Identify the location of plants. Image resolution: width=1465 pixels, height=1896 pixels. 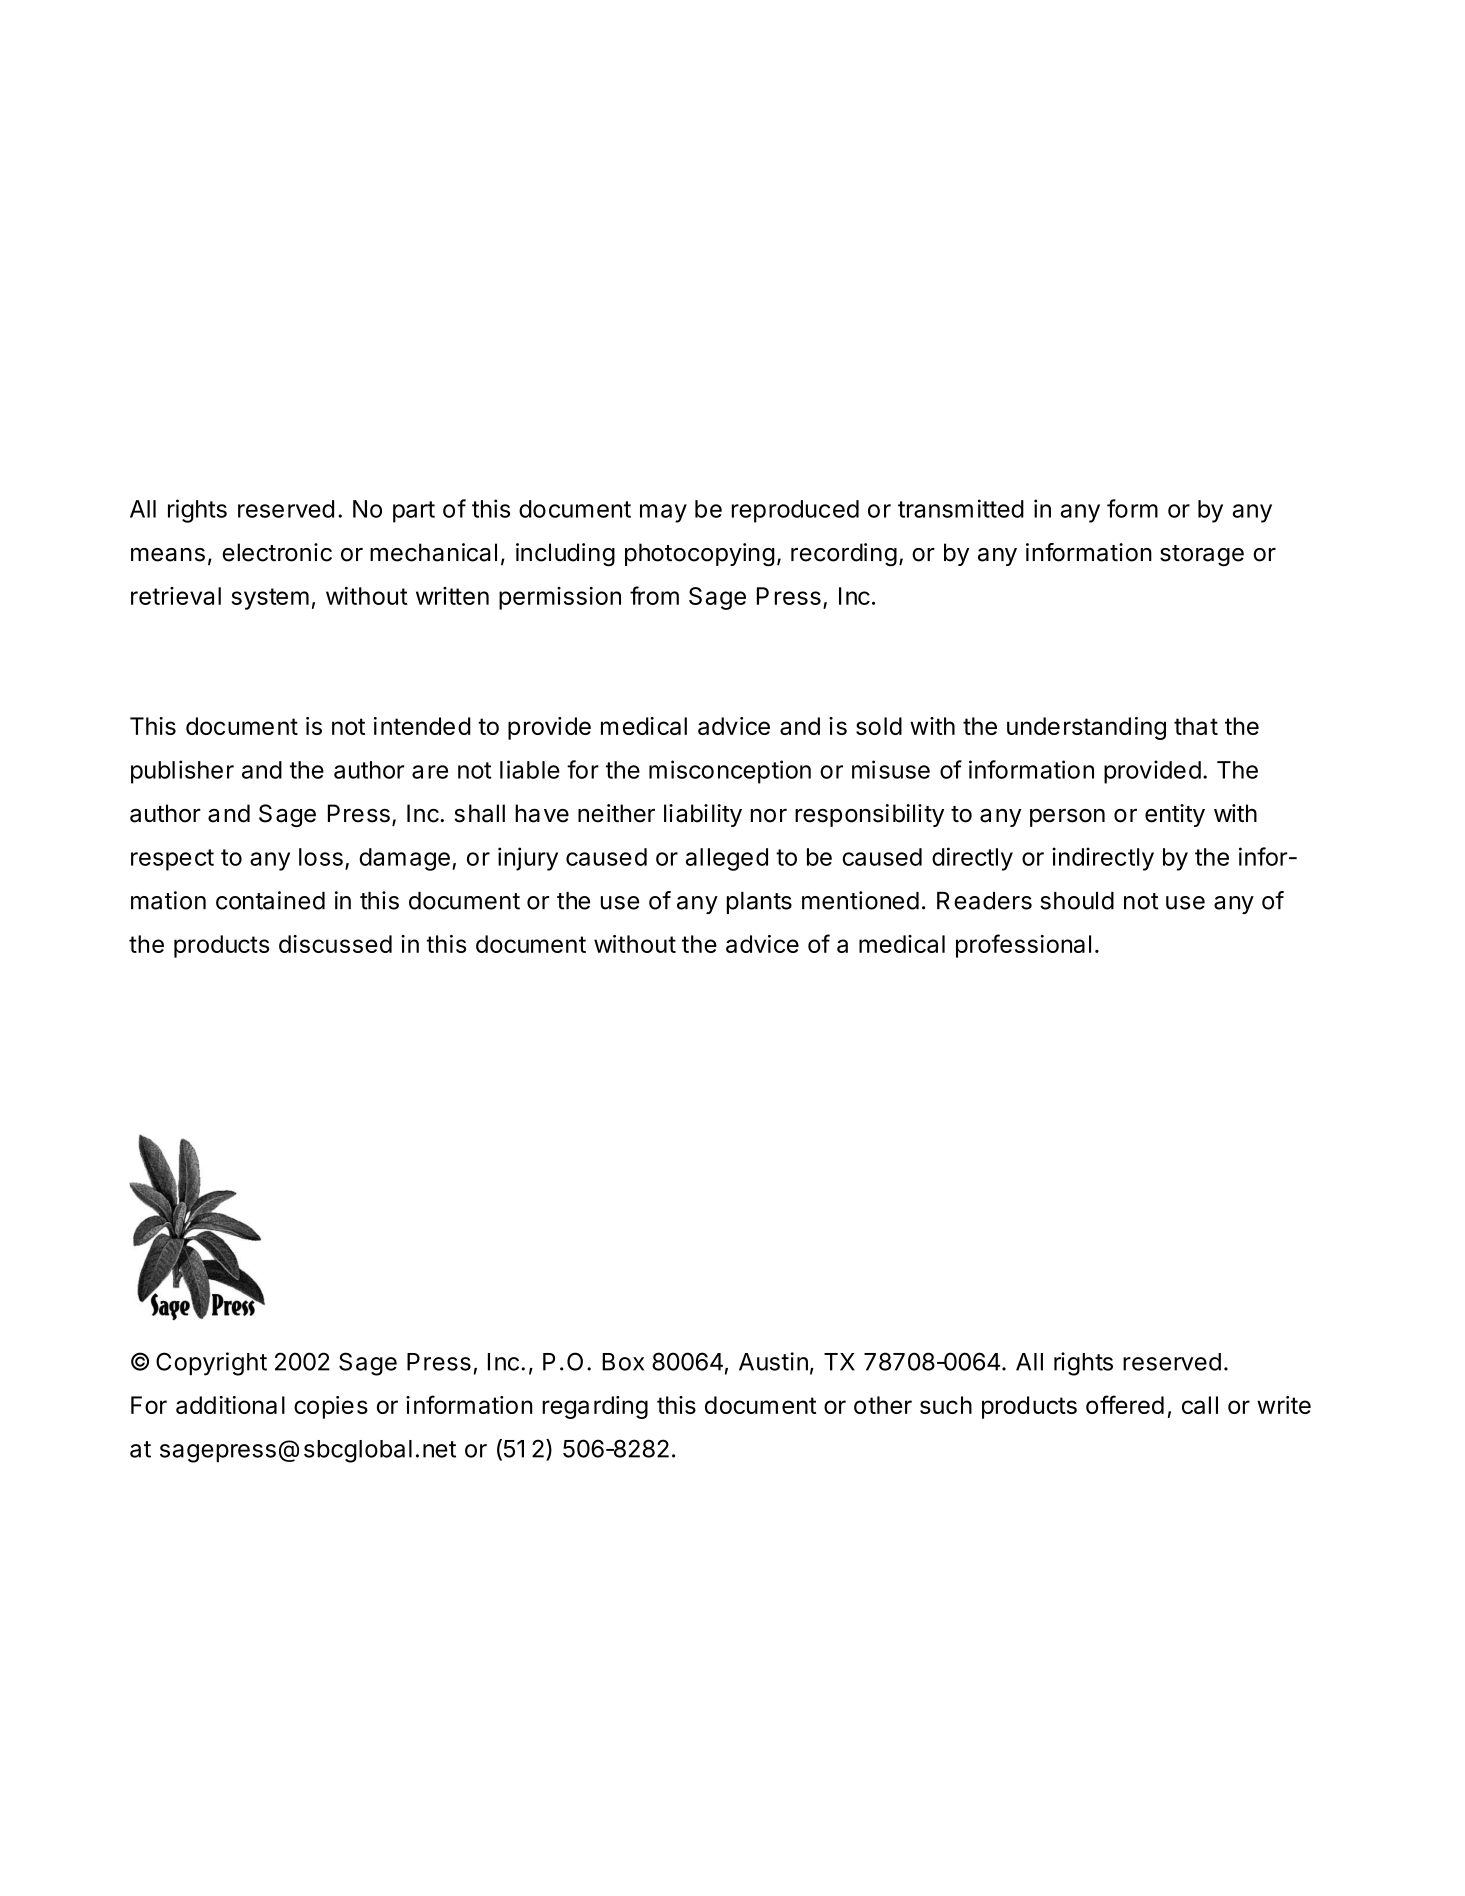
(759, 903).
